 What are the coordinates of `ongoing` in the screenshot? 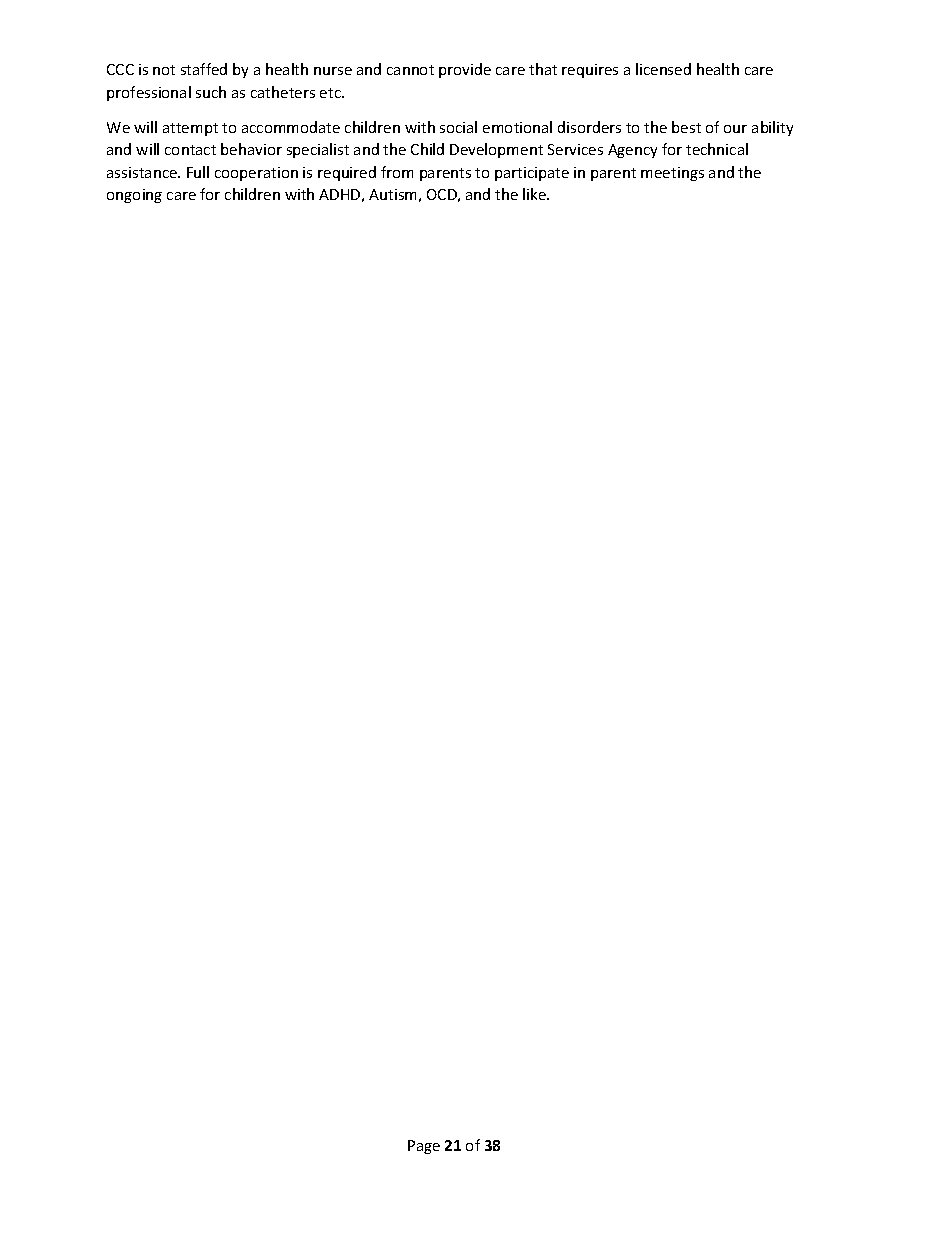 It's located at (134, 196).
